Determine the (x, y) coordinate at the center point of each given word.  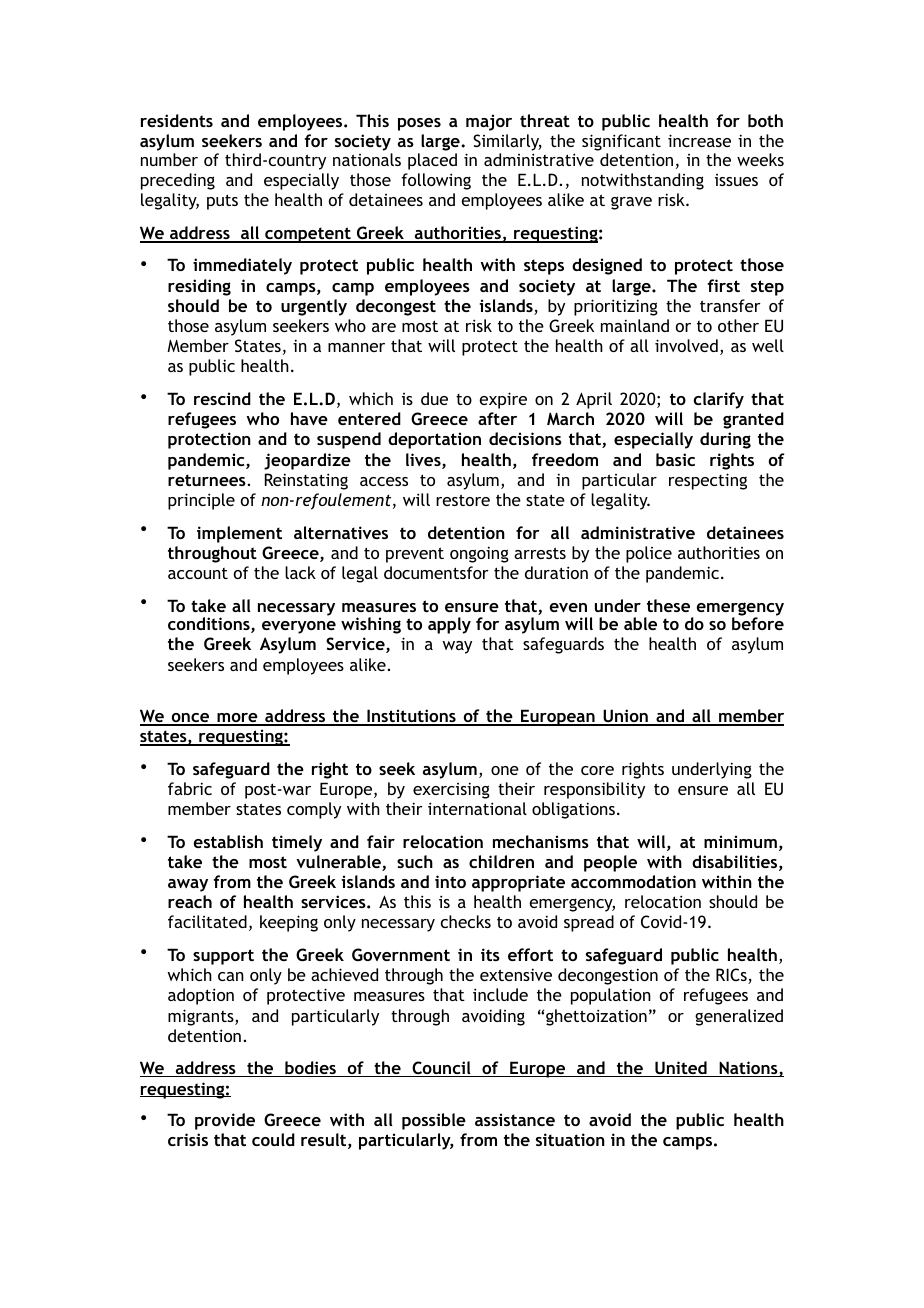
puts (222, 202)
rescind (222, 398)
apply (449, 625)
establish (228, 841)
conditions (210, 625)
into (450, 881)
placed (432, 161)
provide (225, 1121)
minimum (740, 841)
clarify (719, 400)
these (668, 605)
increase (699, 140)
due (434, 398)
